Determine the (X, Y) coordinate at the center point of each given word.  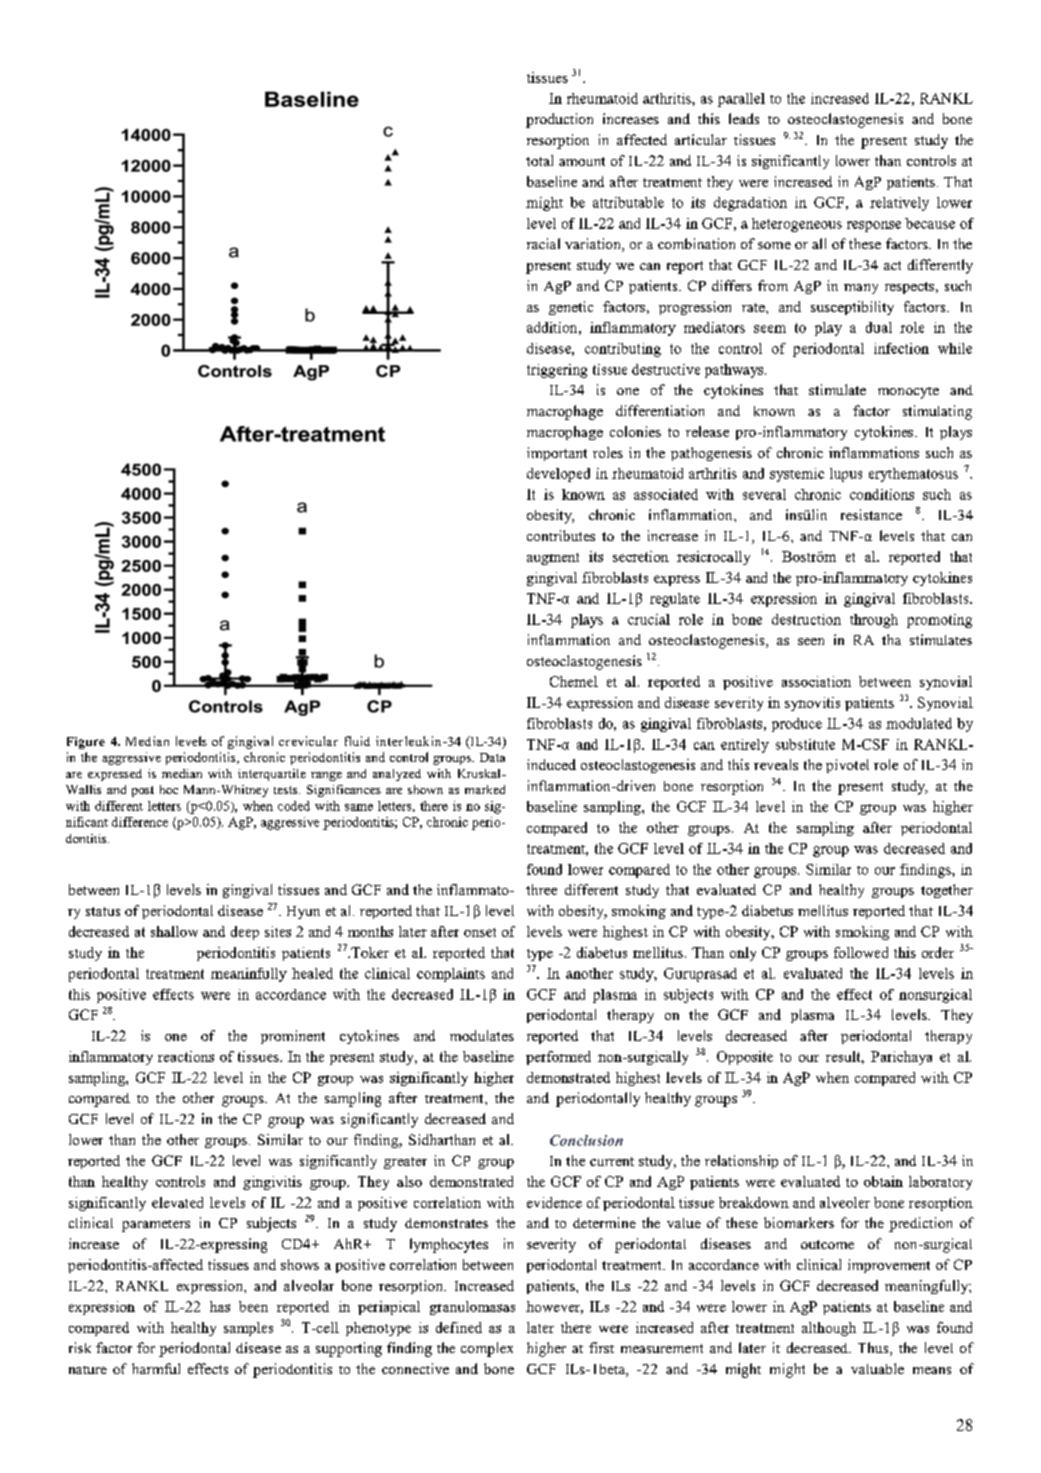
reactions (186, 1056)
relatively (899, 204)
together (947, 891)
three (541, 889)
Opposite (745, 1058)
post (143, 791)
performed (558, 1058)
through (874, 621)
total (539, 160)
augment (553, 559)
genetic (571, 308)
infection (901, 348)
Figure (86, 743)
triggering (557, 371)
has (220, 1306)
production (559, 120)
